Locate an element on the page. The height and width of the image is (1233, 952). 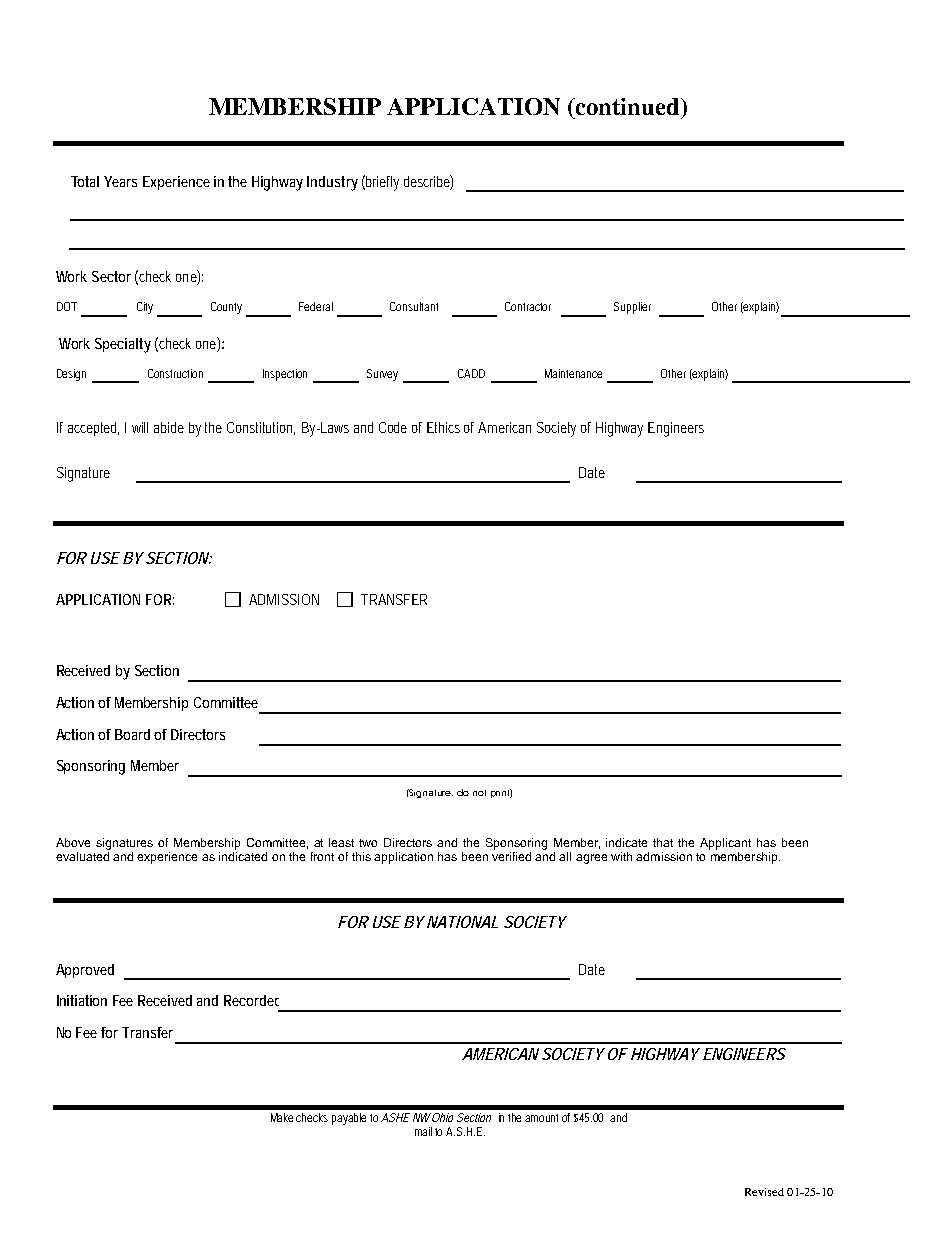
not is located at coordinates (479, 793).
